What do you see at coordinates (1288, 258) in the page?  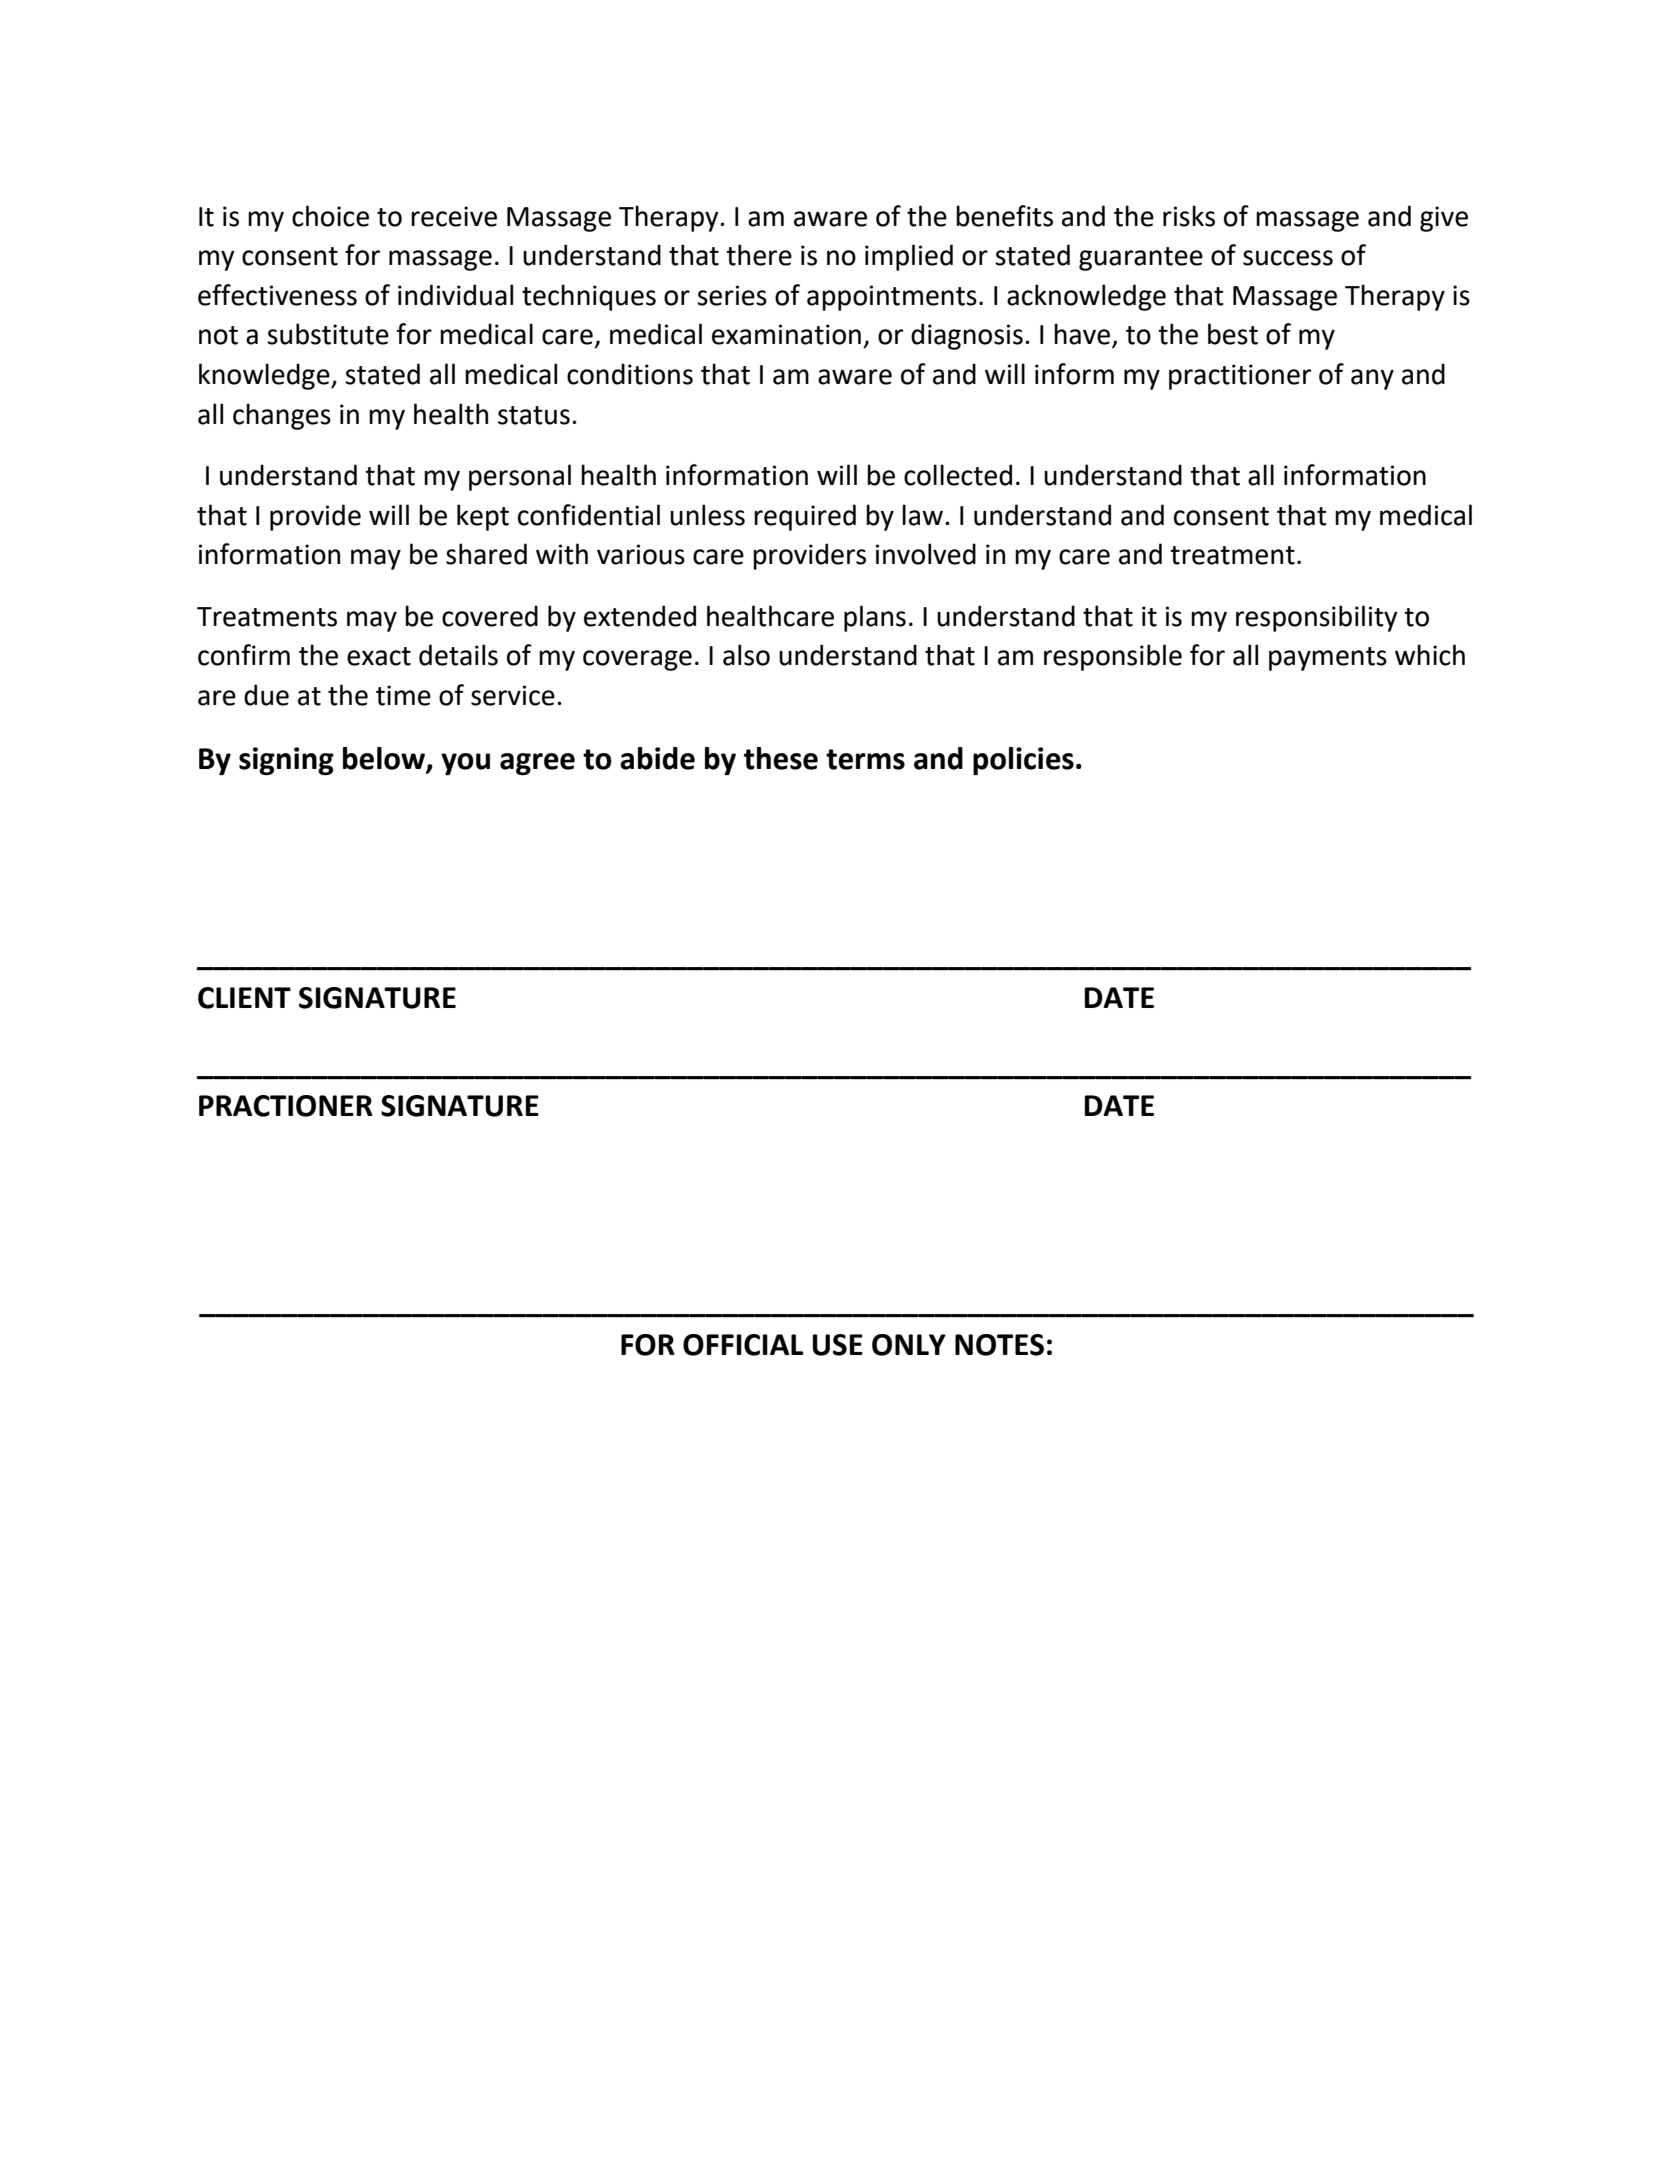 I see `success` at bounding box center [1288, 258].
